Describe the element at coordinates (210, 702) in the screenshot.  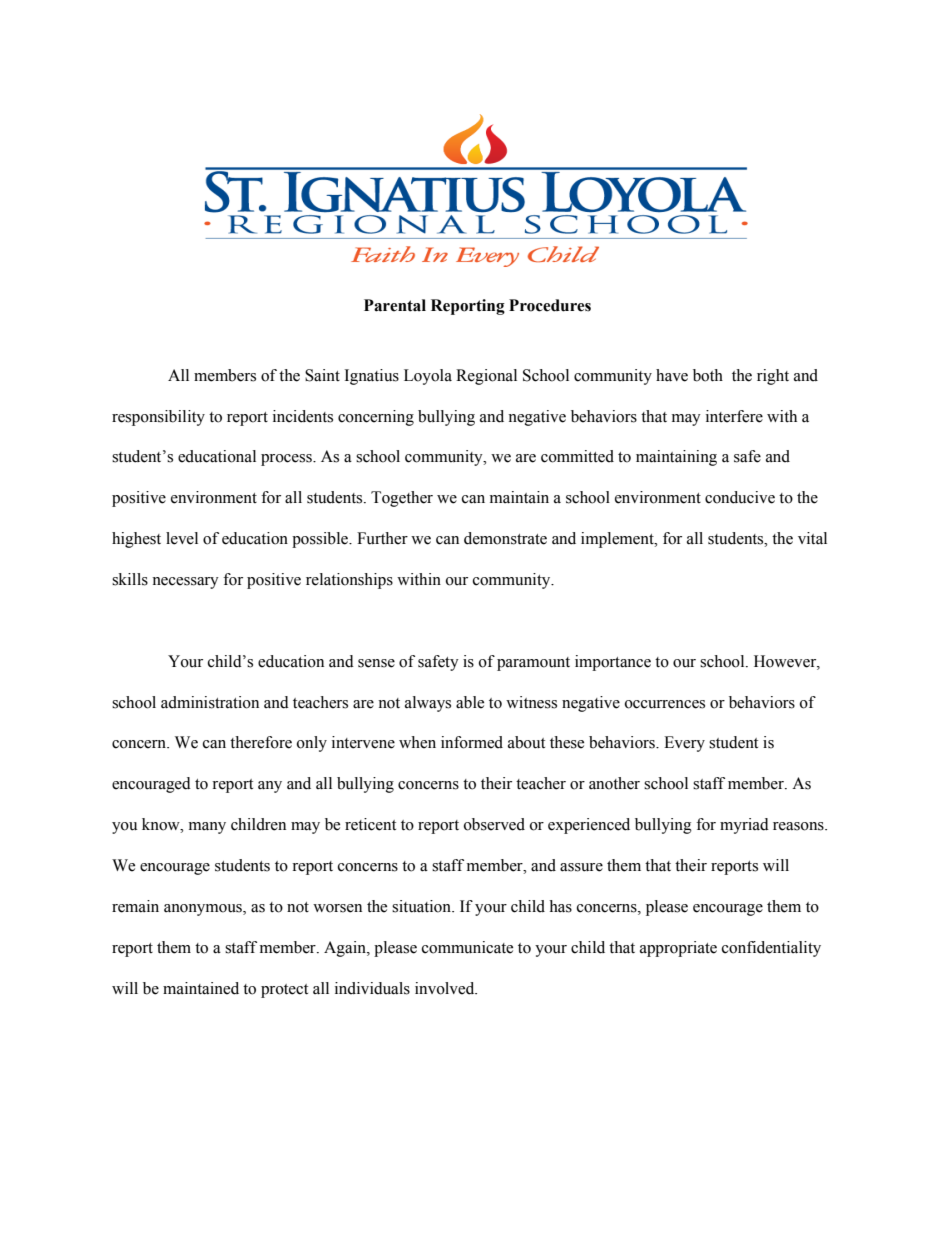
I see `administration` at that location.
